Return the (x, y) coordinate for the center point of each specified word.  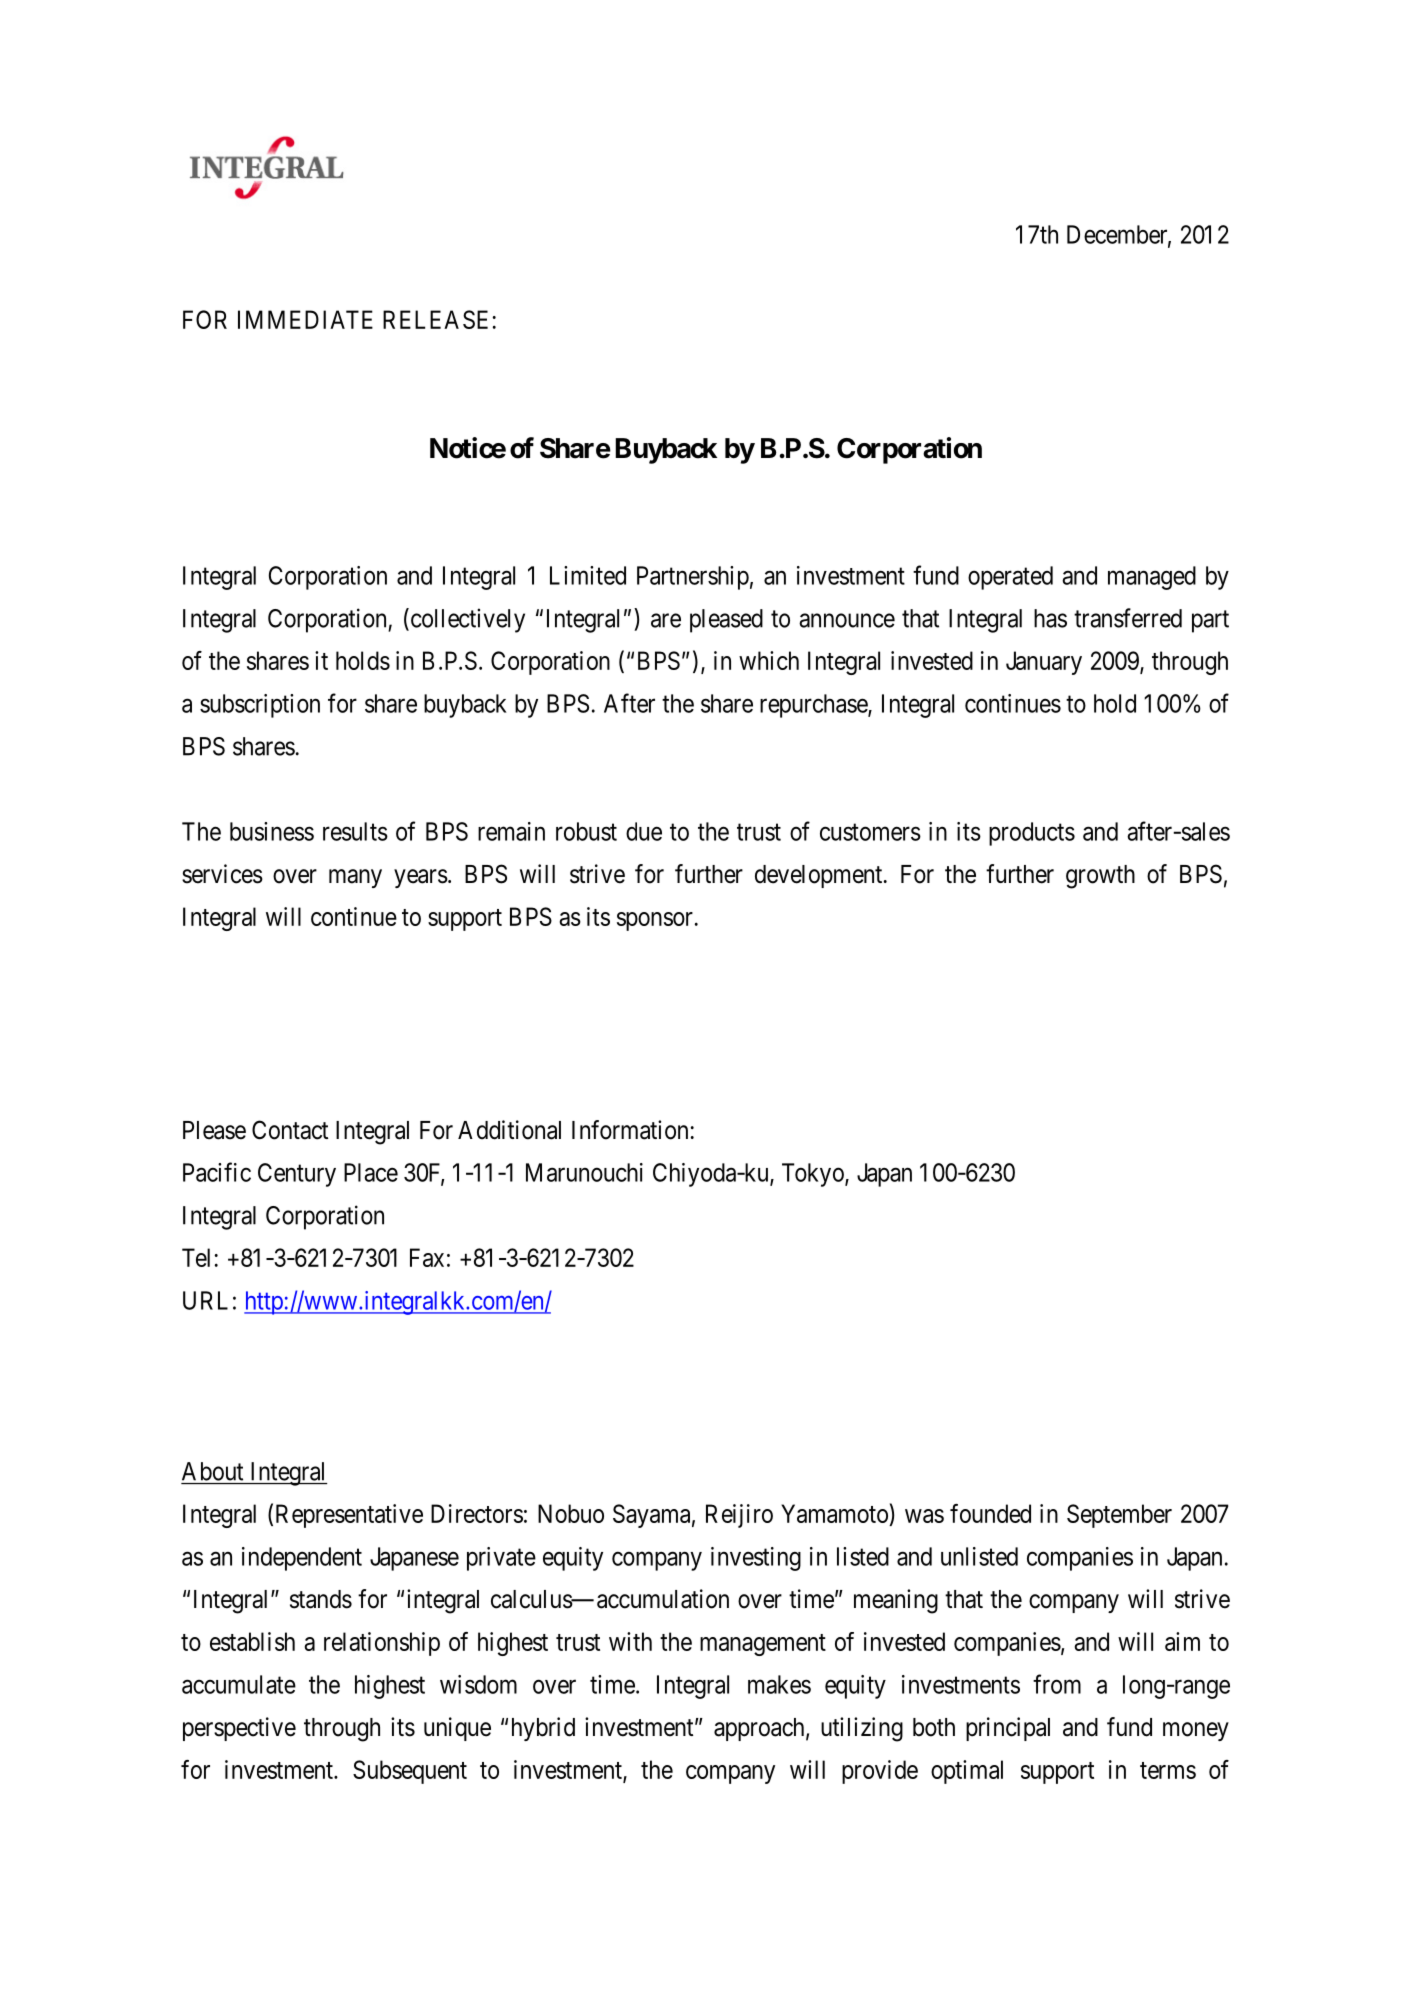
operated (1010, 578)
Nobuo (571, 1513)
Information (630, 1130)
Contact (290, 1130)
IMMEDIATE (305, 319)
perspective (239, 1729)
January (1044, 663)
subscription (260, 706)
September (1119, 1516)
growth (1100, 877)
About (212, 1471)
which (769, 660)
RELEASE (435, 319)
